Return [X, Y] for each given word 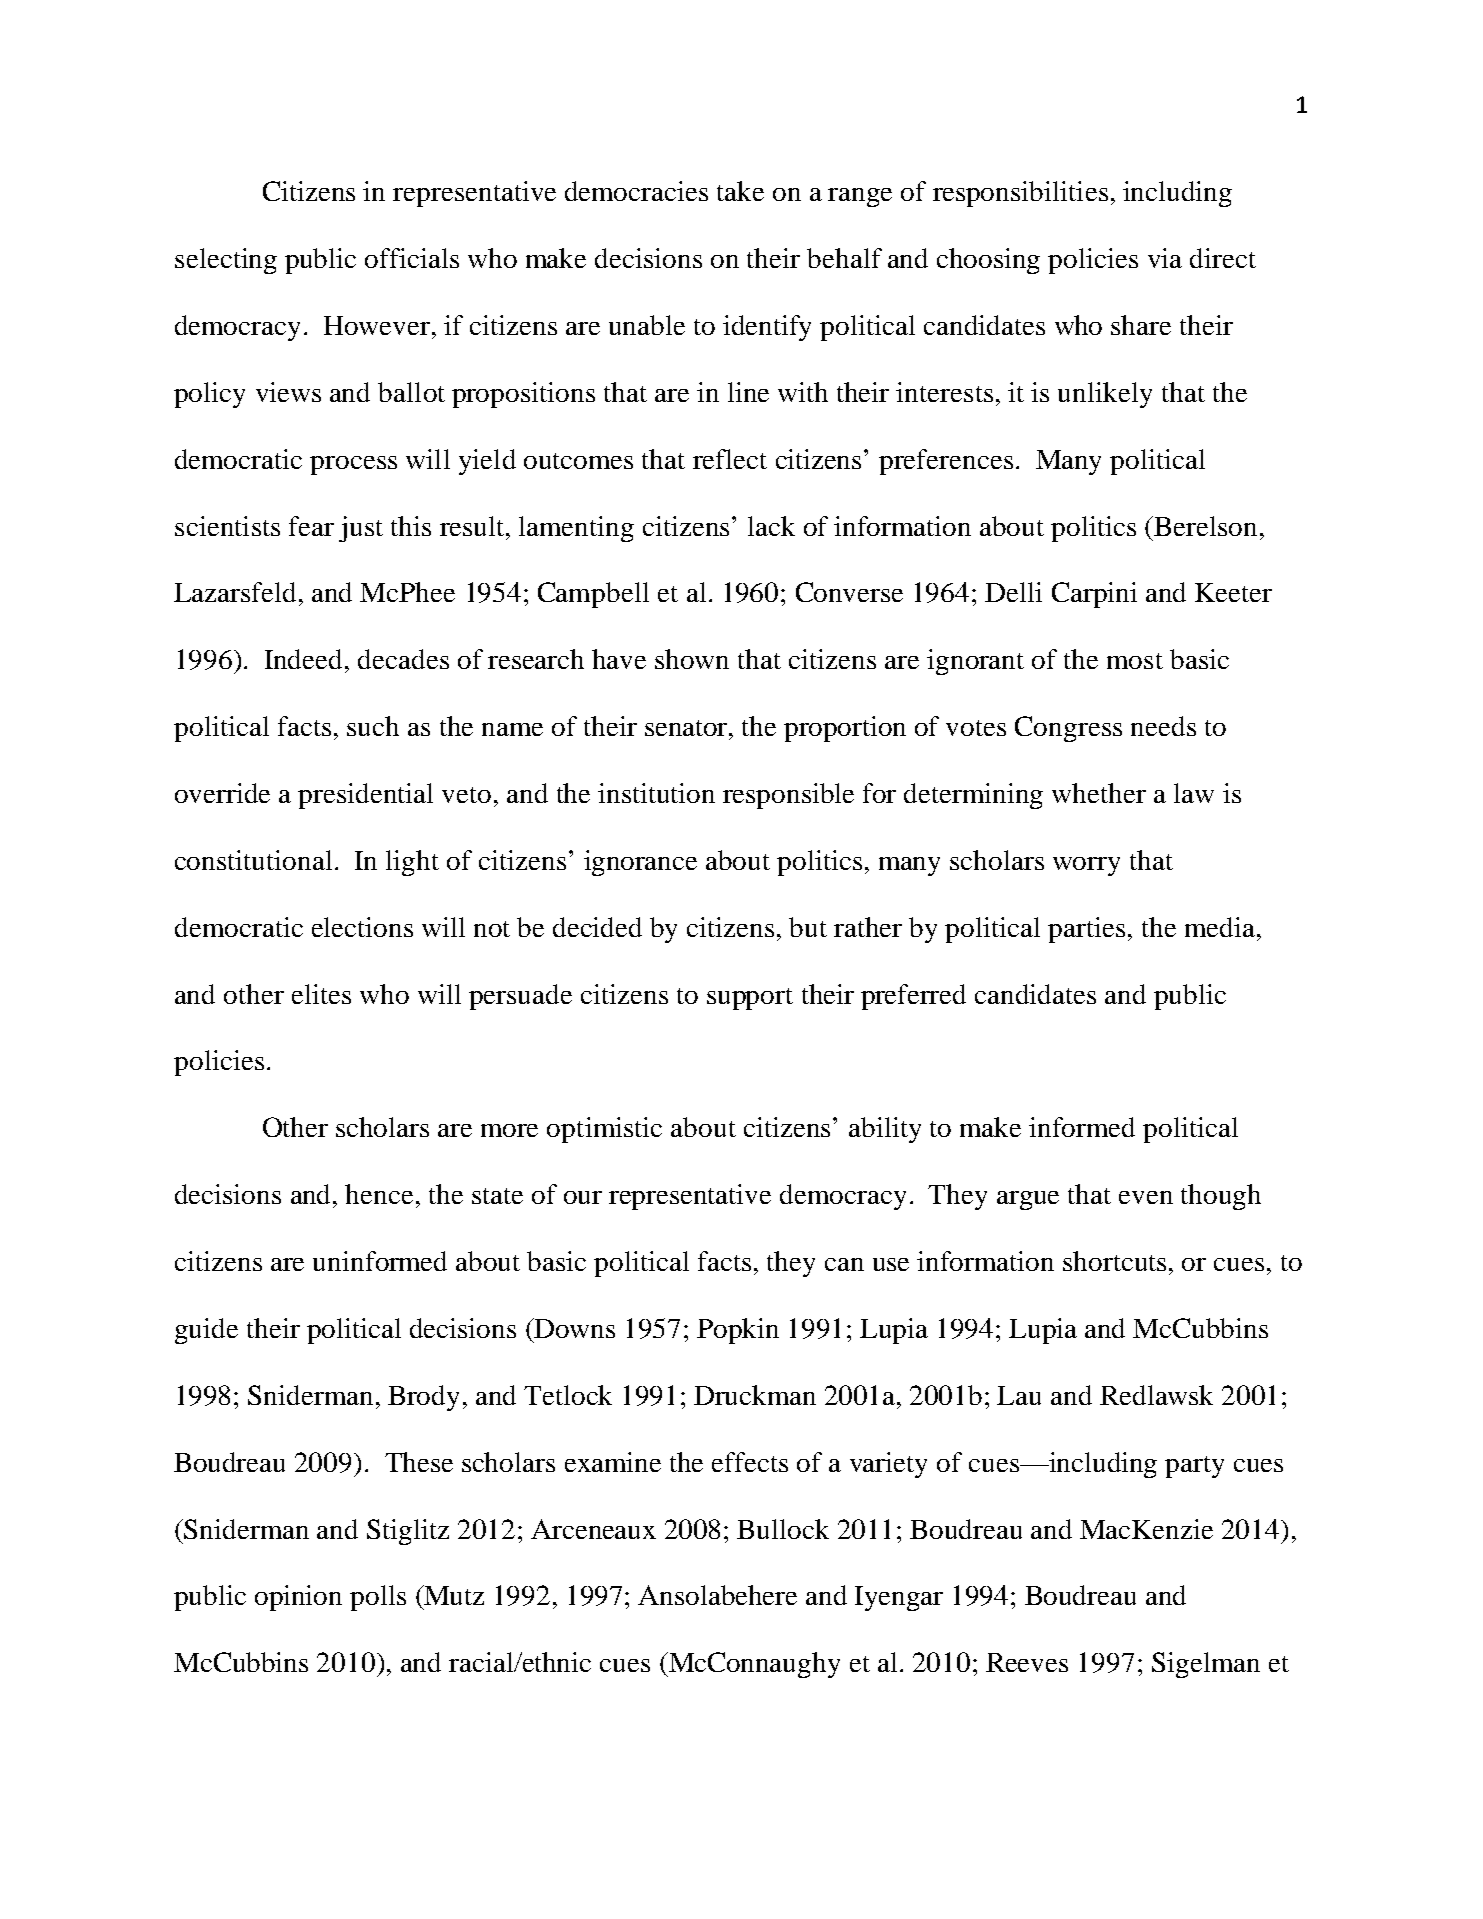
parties [1086, 930]
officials [412, 258]
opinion [298, 1598]
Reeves [1027, 1662]
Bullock [783, 1529]
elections [362, 927]
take [740, 191]
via [1165, 258]
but [808, 927]
